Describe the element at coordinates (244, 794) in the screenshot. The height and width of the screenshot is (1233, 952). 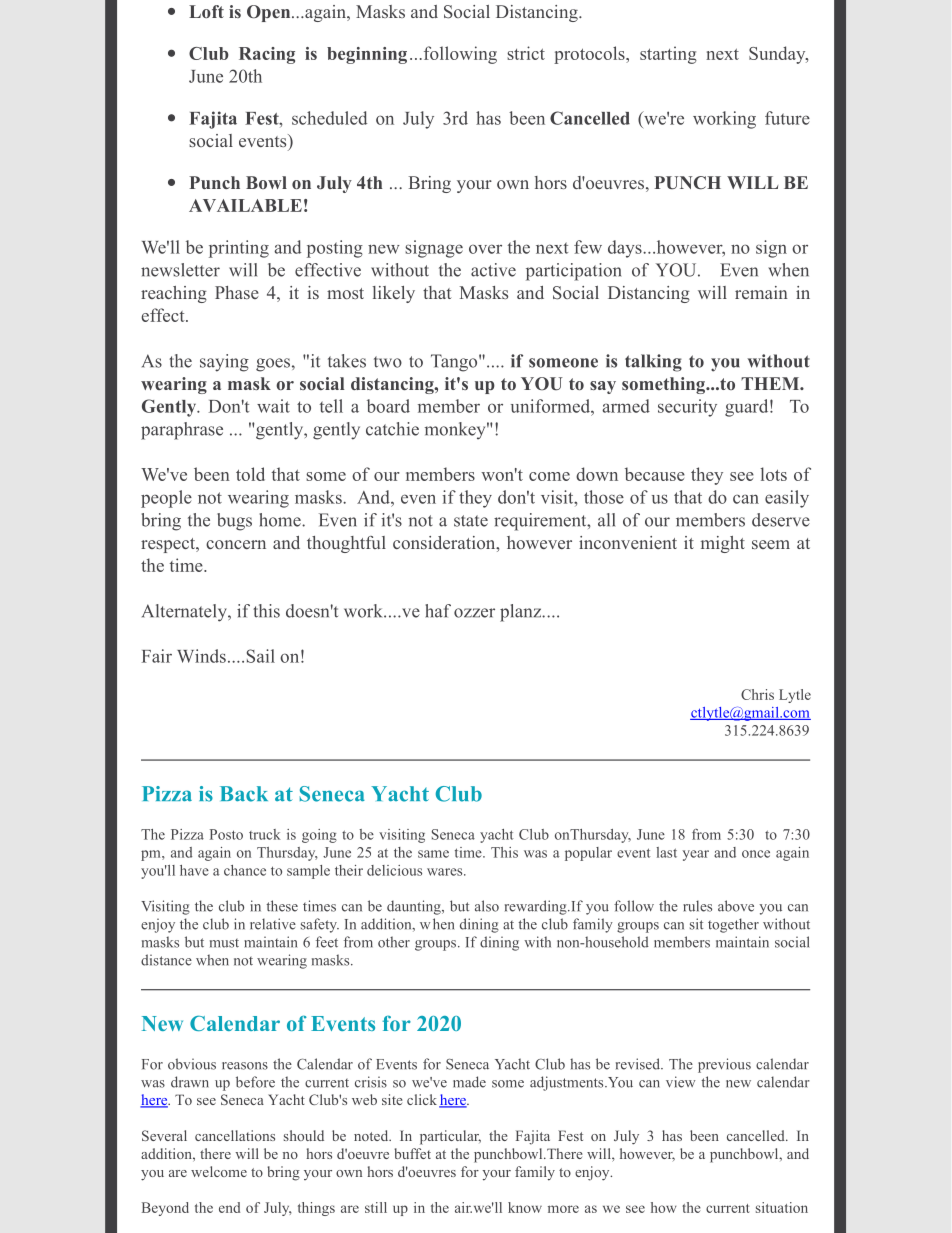
I see `Back` at that location.
